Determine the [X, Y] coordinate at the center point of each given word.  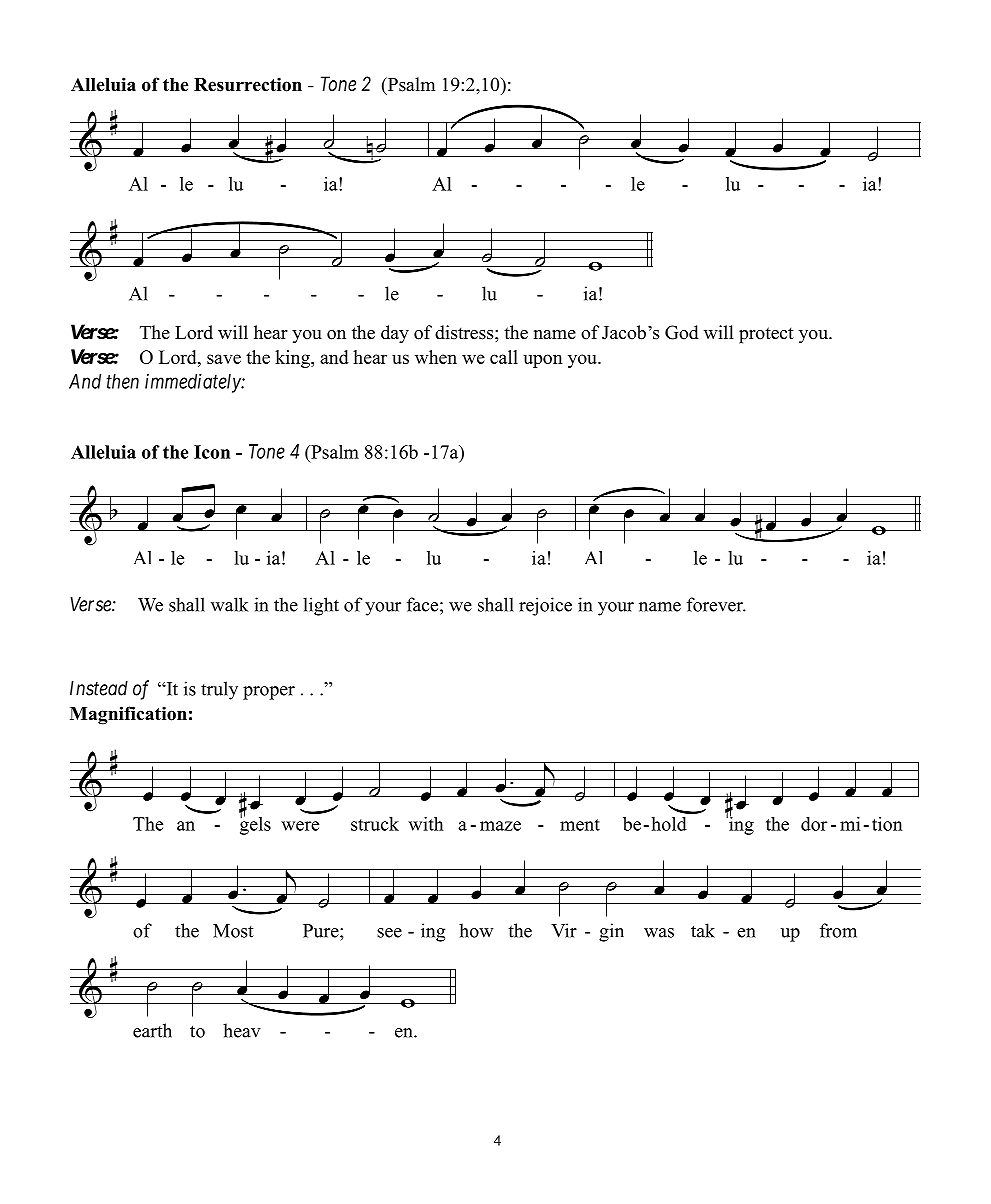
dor [814, 824]
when [436, 357]
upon [542, 361]
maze [500, 826]
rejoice [545, 606]
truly [219, 690]
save [224, 359]
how [476, 930]
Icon [212, 452]
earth [152, 1030]
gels [255, 824]
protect [766, 335]
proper [269, 693]
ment [580, 825]
